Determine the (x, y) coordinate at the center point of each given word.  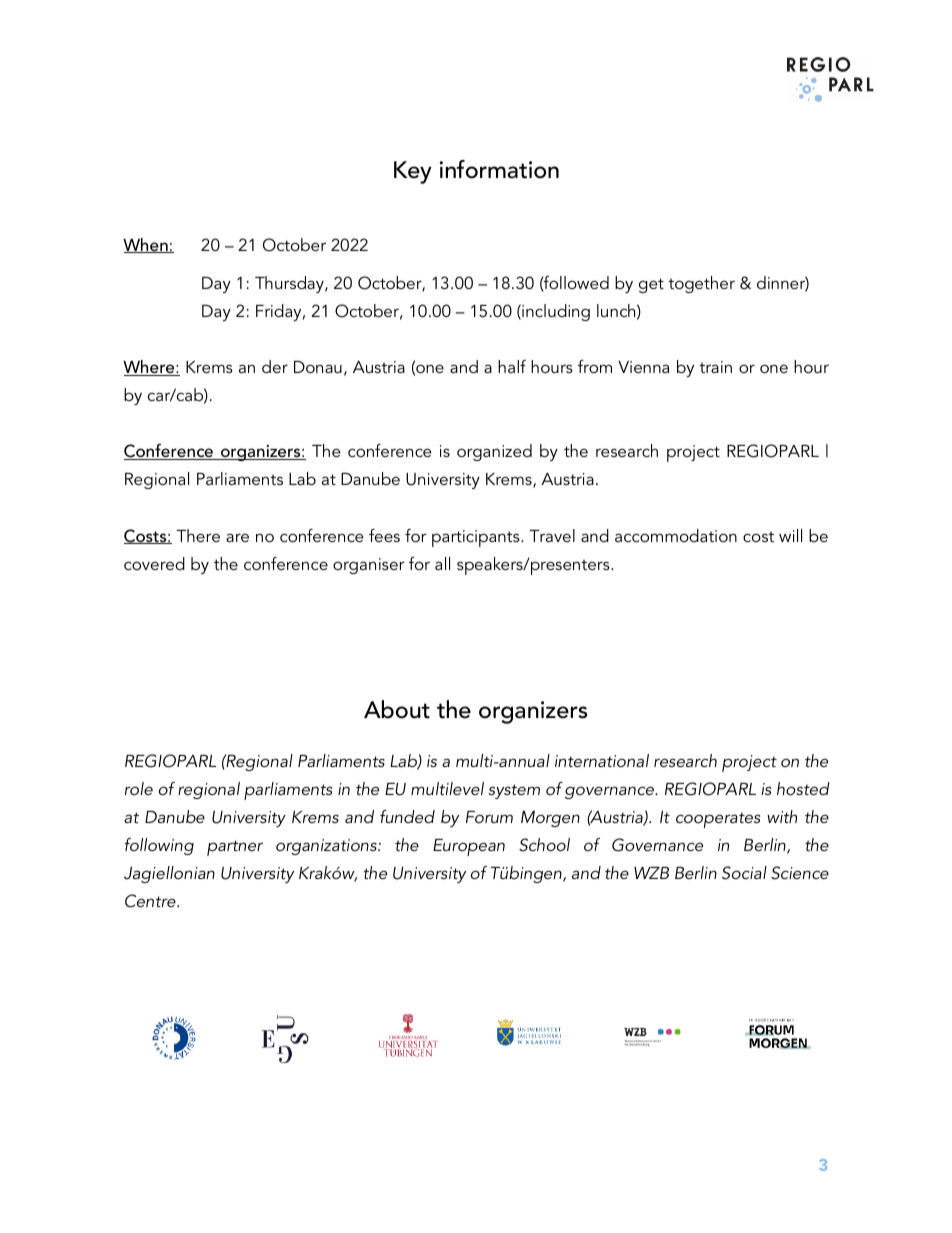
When (146, 245)
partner (235, 848)
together (701, 284)
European (469, 847)
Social (744, 873)
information (499, 169)
